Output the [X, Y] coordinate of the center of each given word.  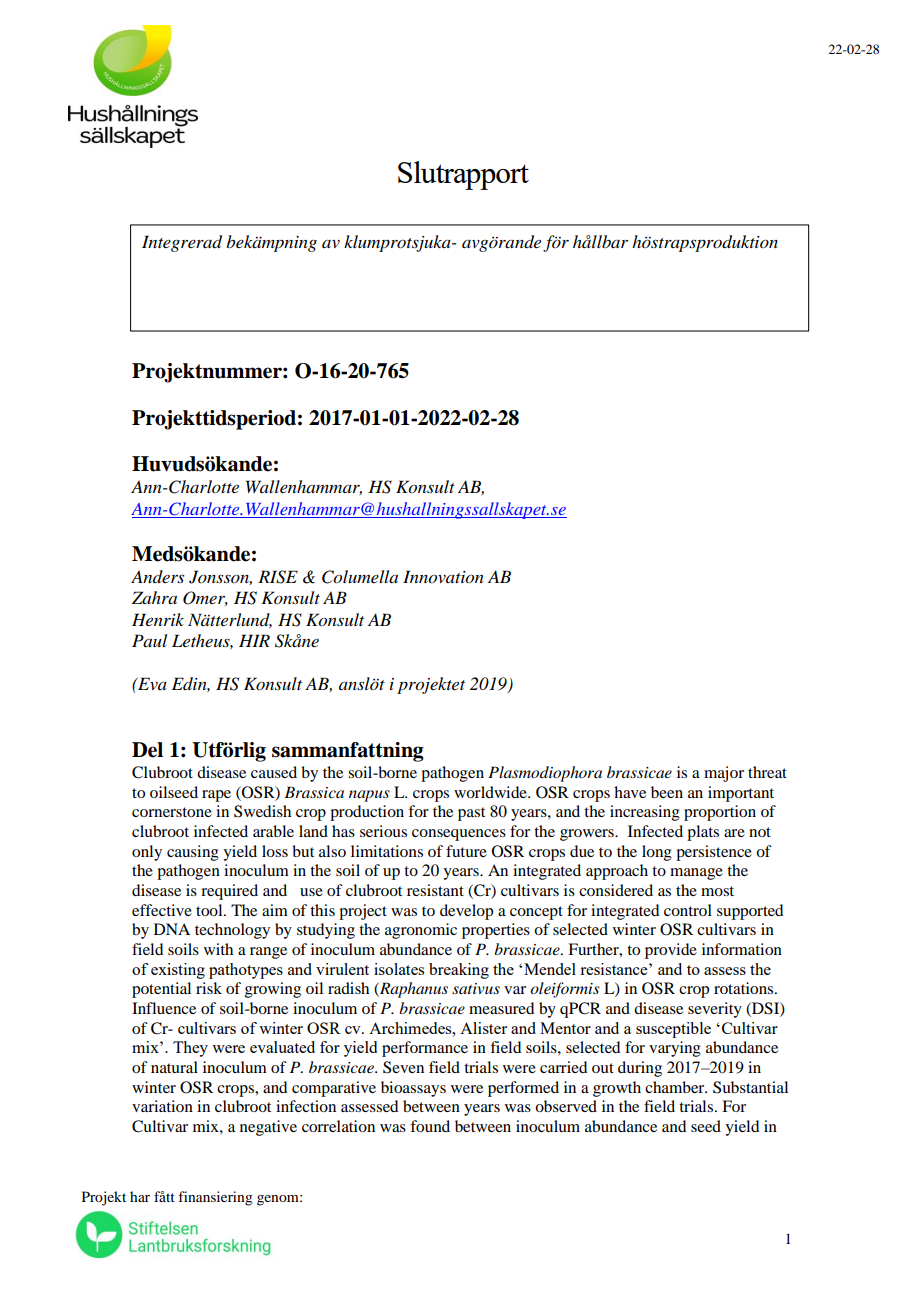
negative [268, 1128]
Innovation [443, 577]
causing [193, 853]
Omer [205, 598]
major [724, 774]
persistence [714, 853]
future [466, 851]
